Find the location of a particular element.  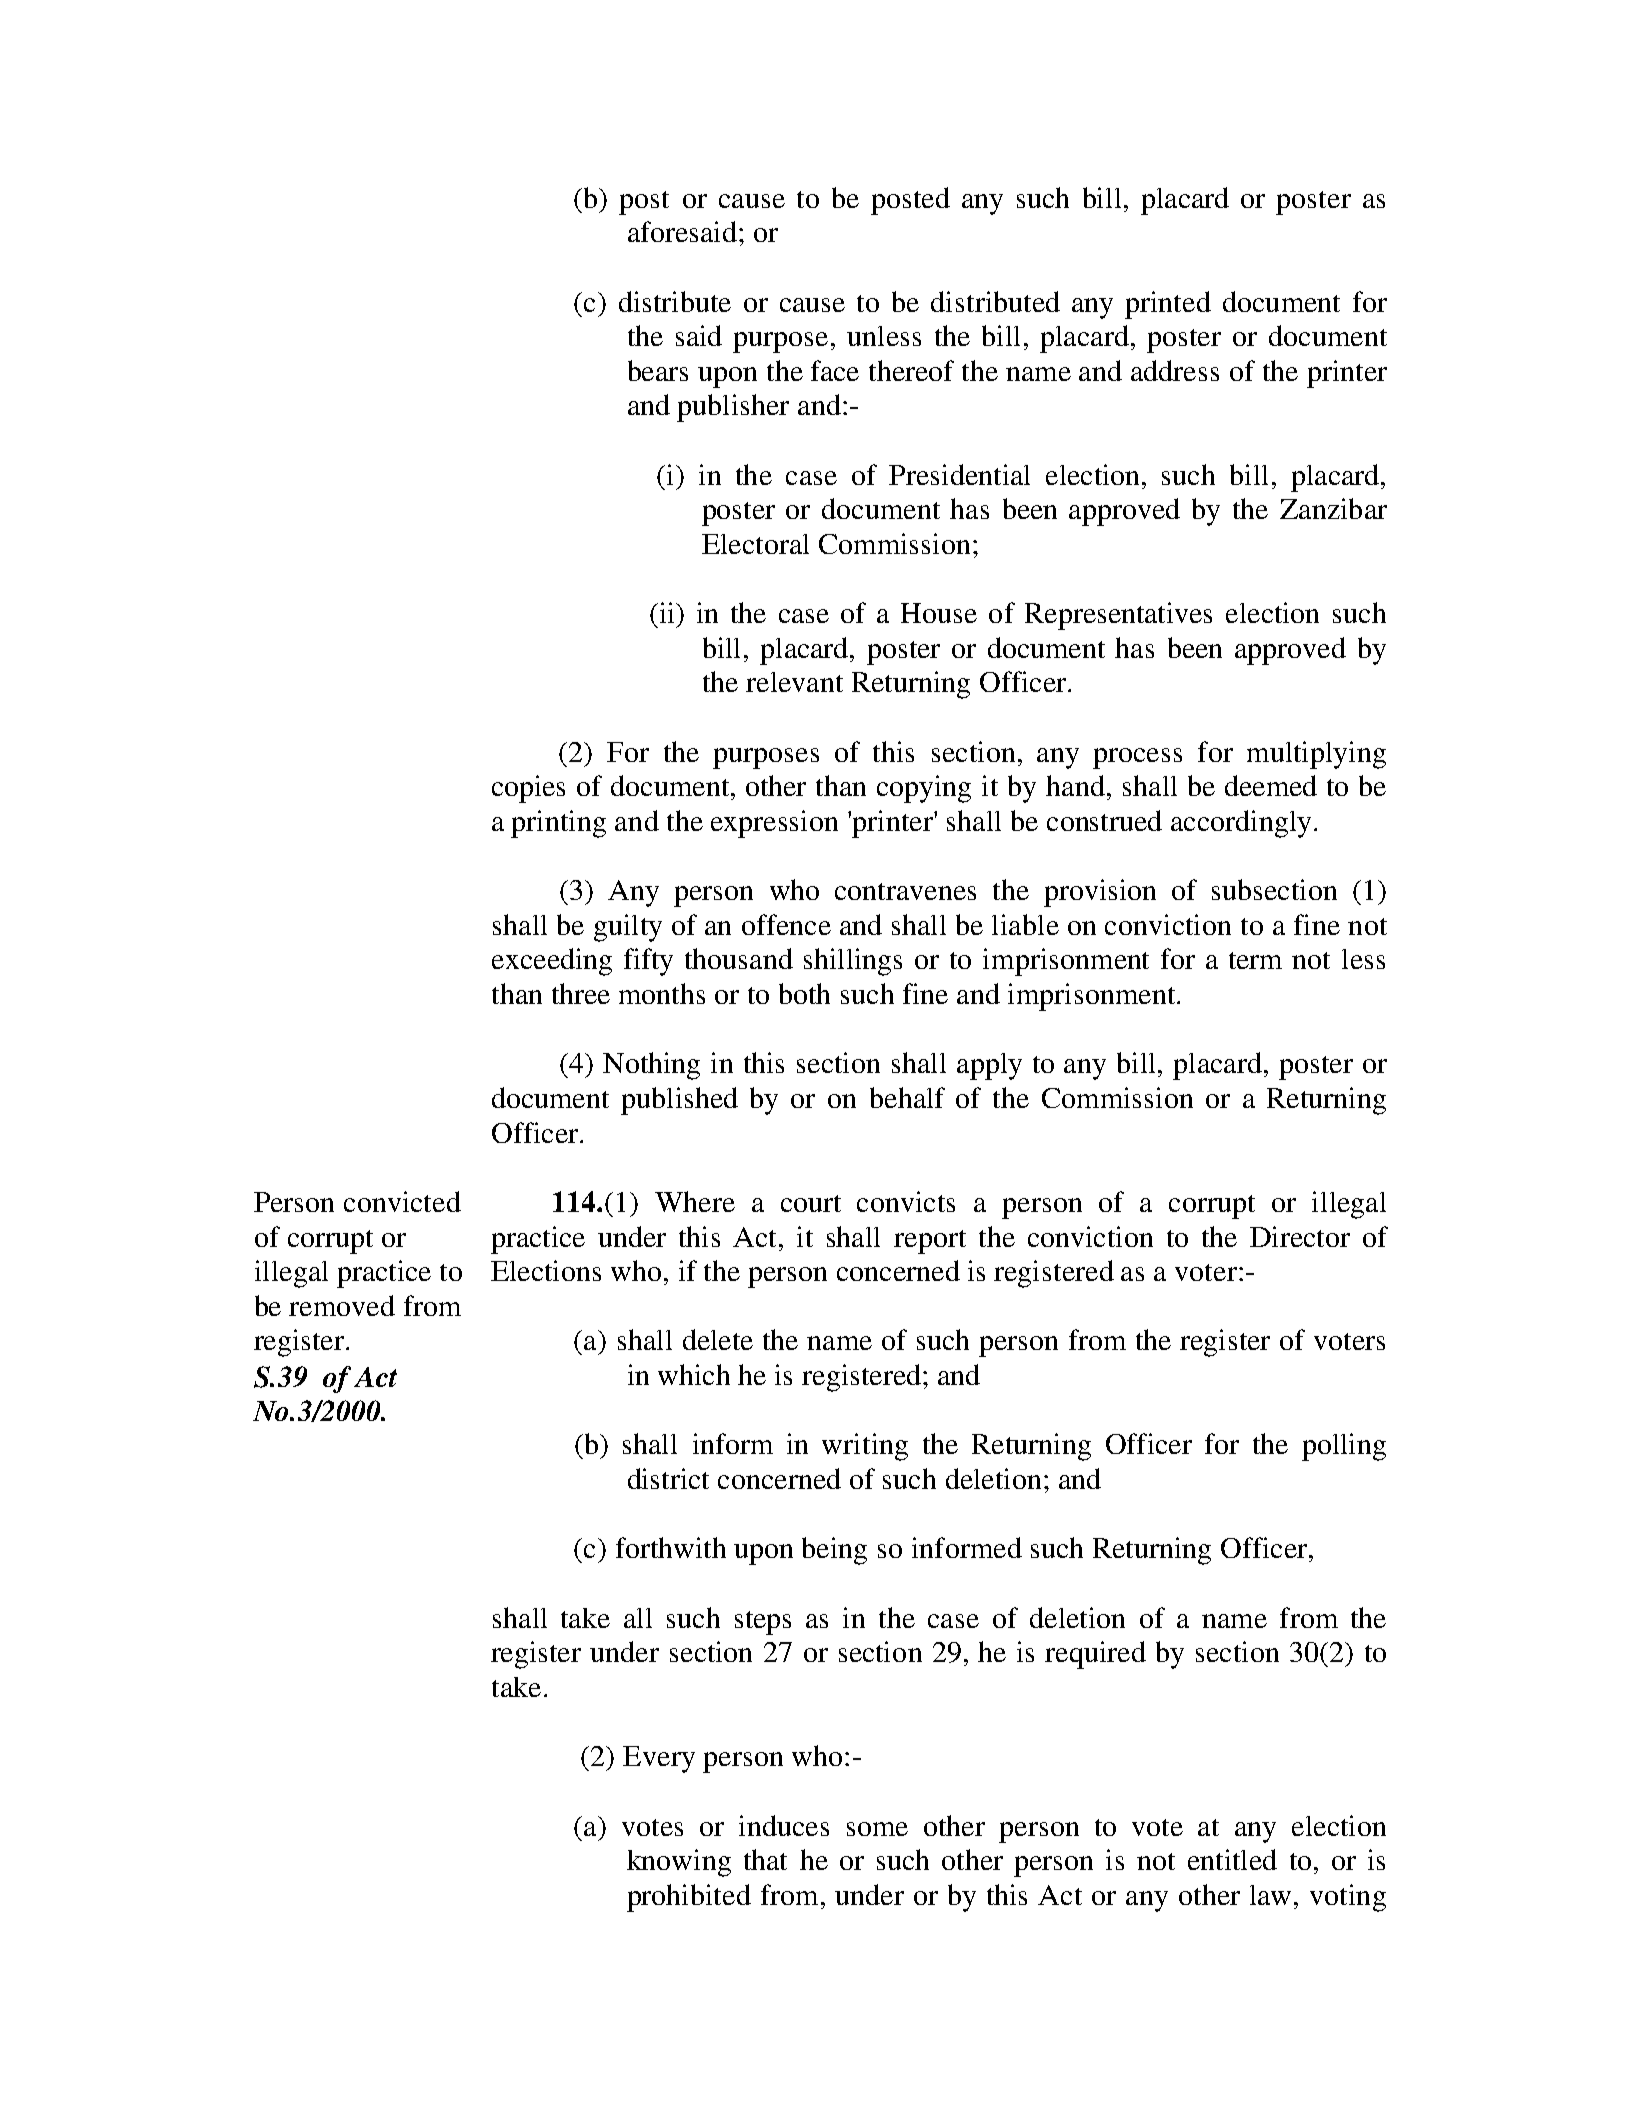

printing is located at coordinates (558, 824).
